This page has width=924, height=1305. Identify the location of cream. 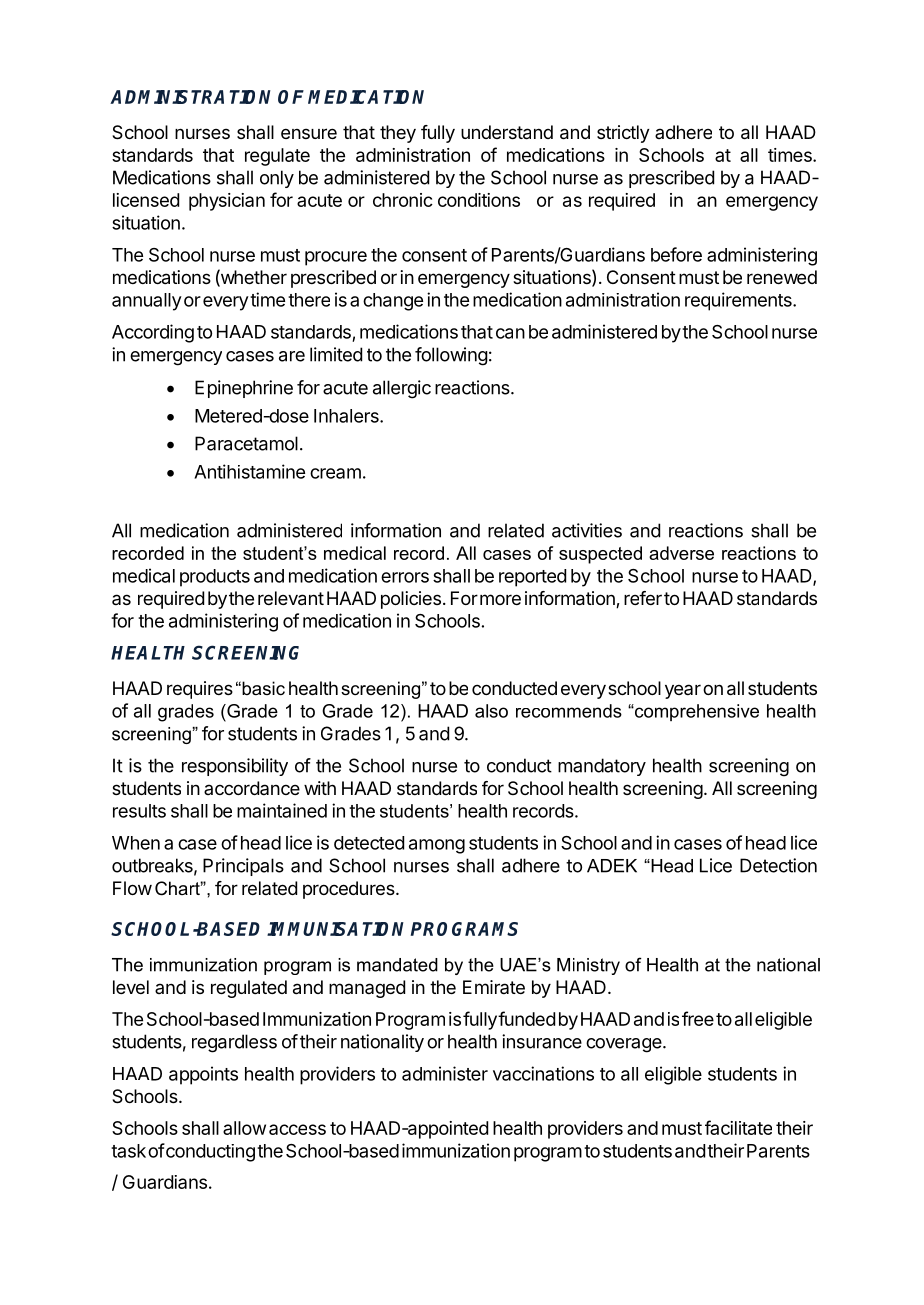
(335, 473).
